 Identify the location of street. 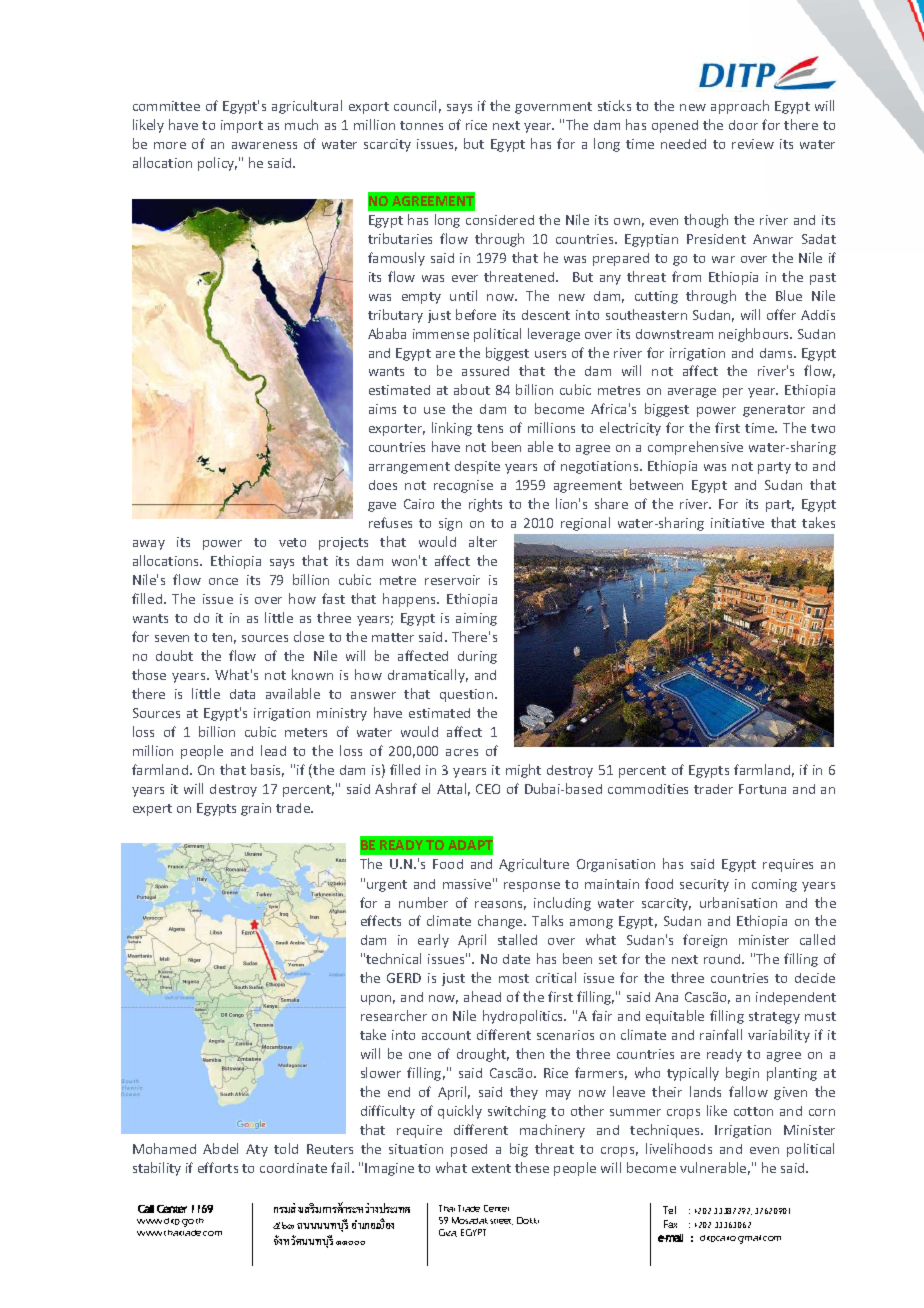
(501, 1222).
